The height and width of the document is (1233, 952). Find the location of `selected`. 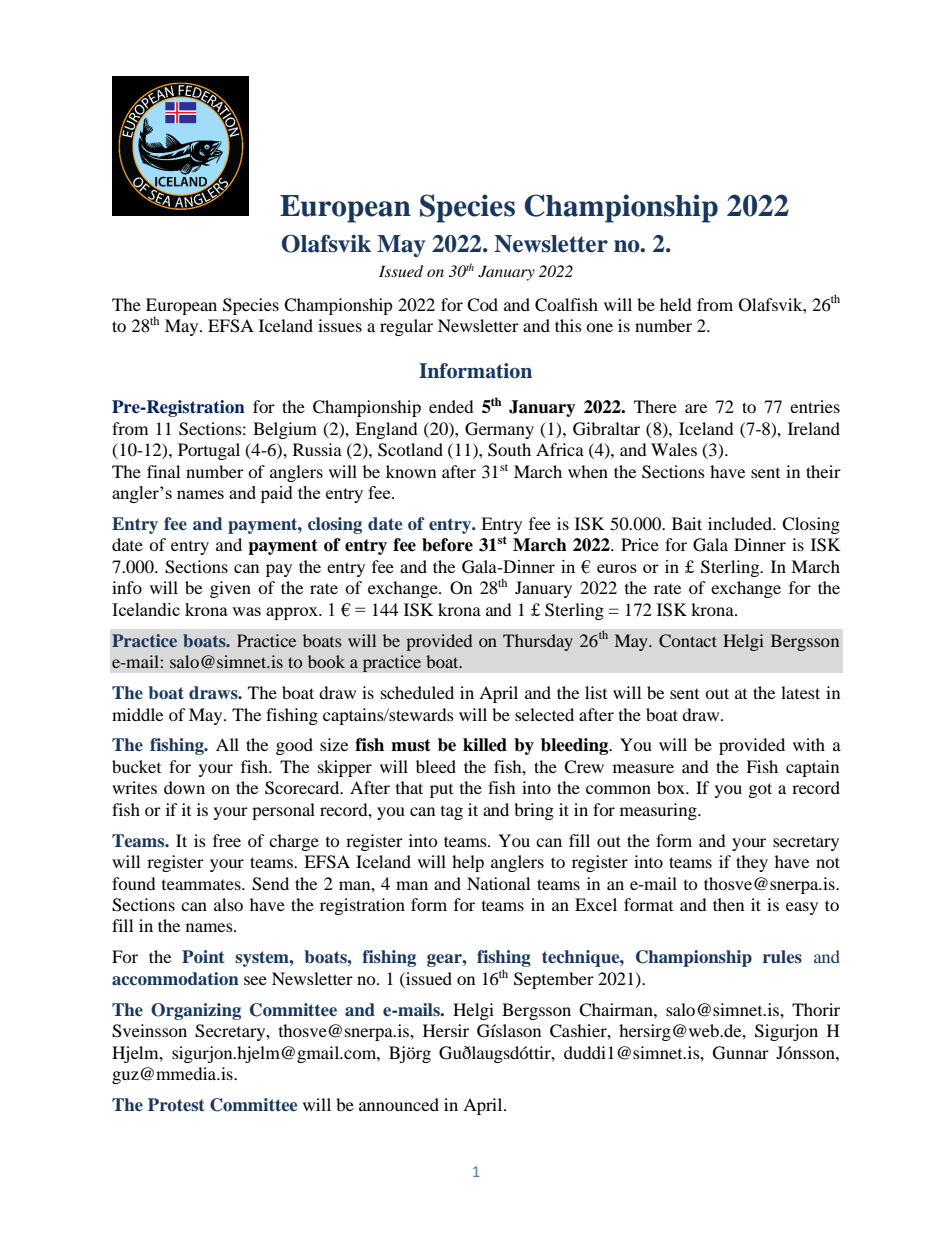

selected is located at coordinates (544, 714).
